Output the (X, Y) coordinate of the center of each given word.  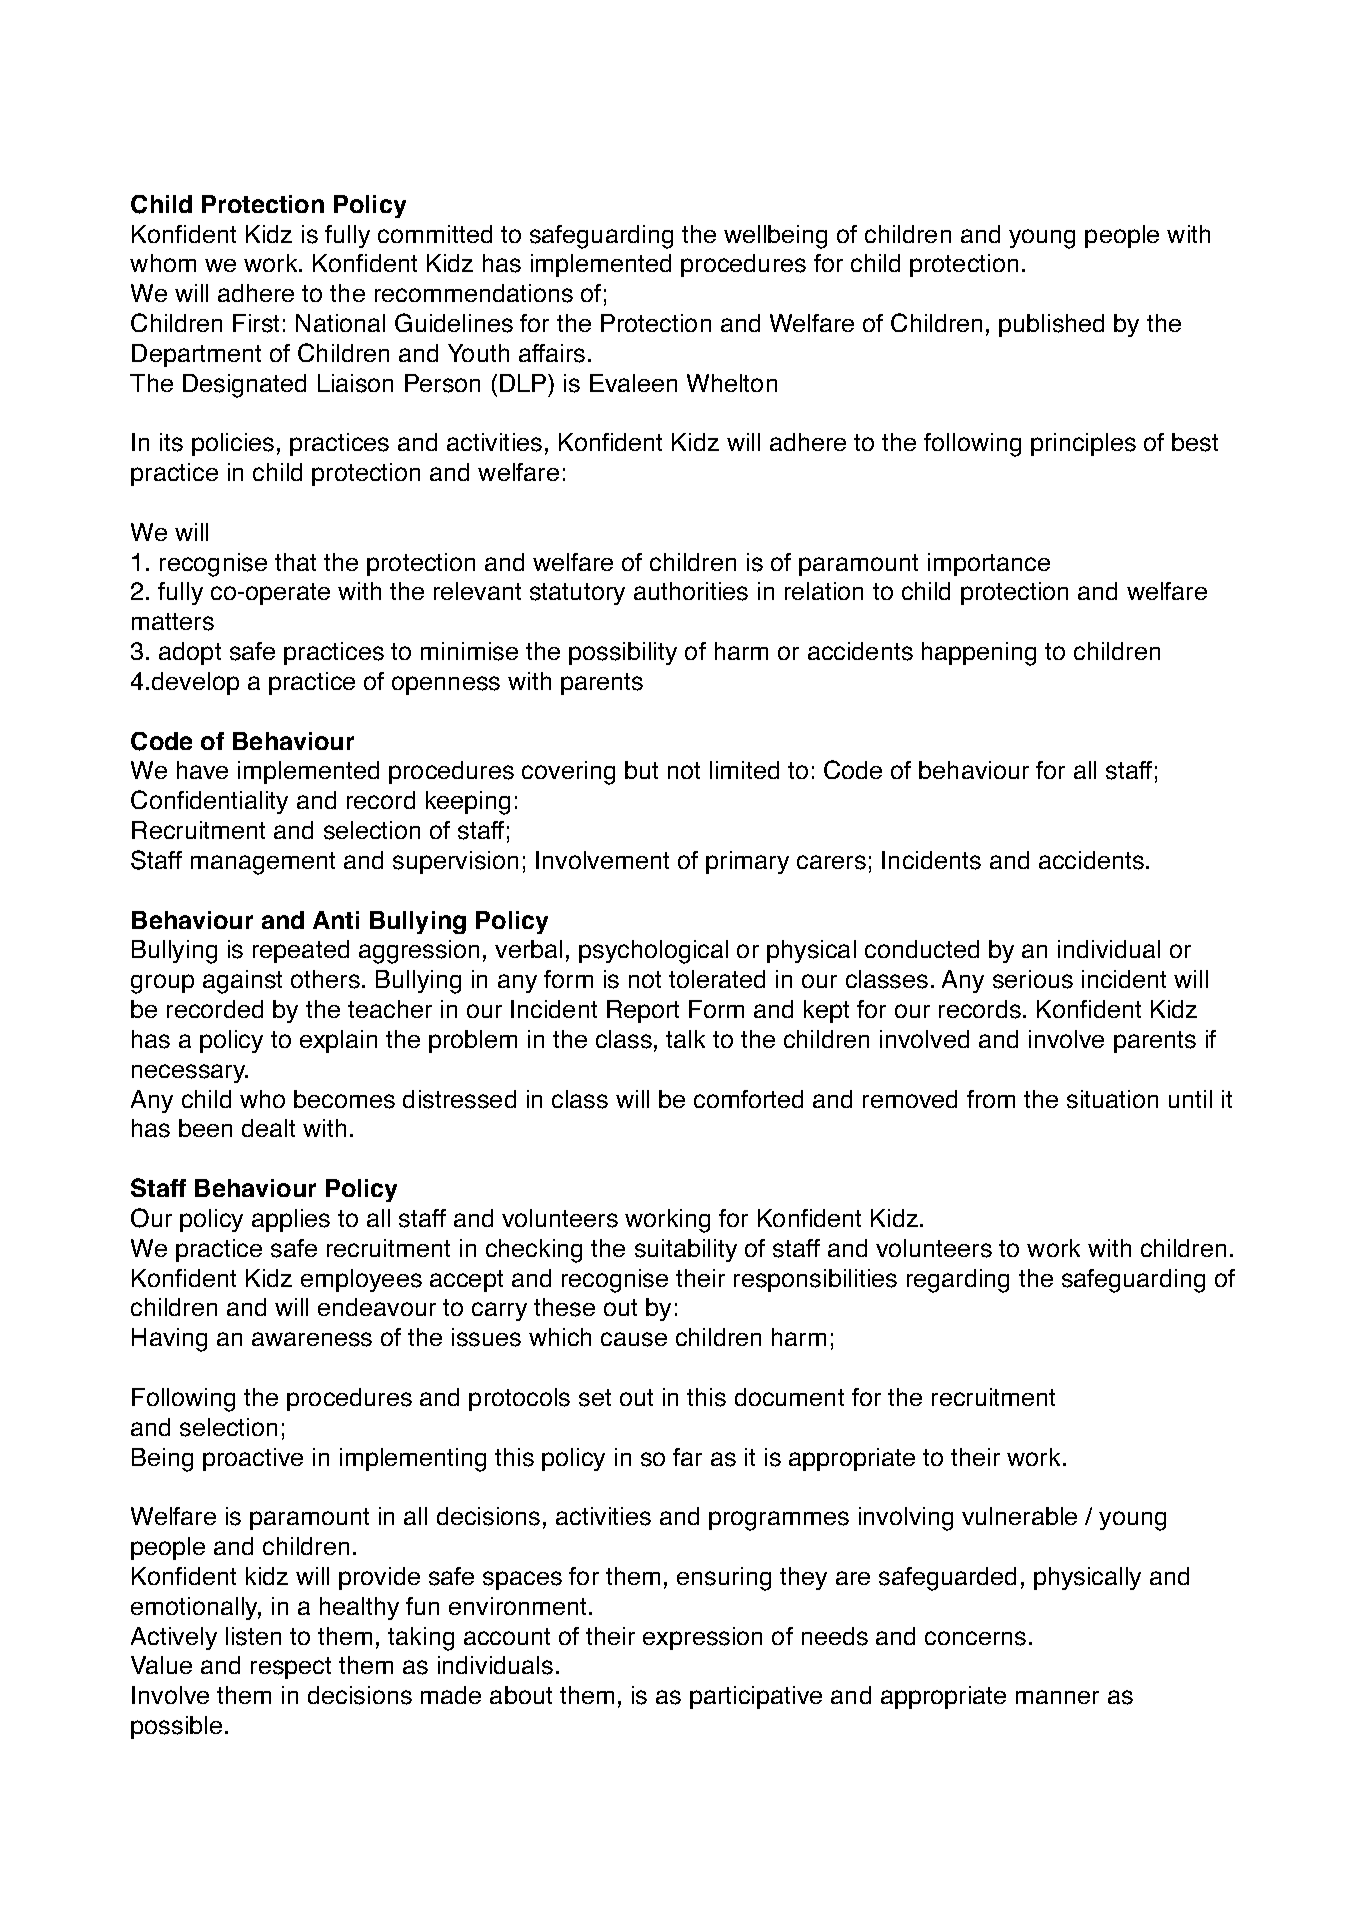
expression (702, 1638)
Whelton (732, 383)
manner (1057, 1697)
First (256, 323)
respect (291, 1668)
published (1051, 325)
